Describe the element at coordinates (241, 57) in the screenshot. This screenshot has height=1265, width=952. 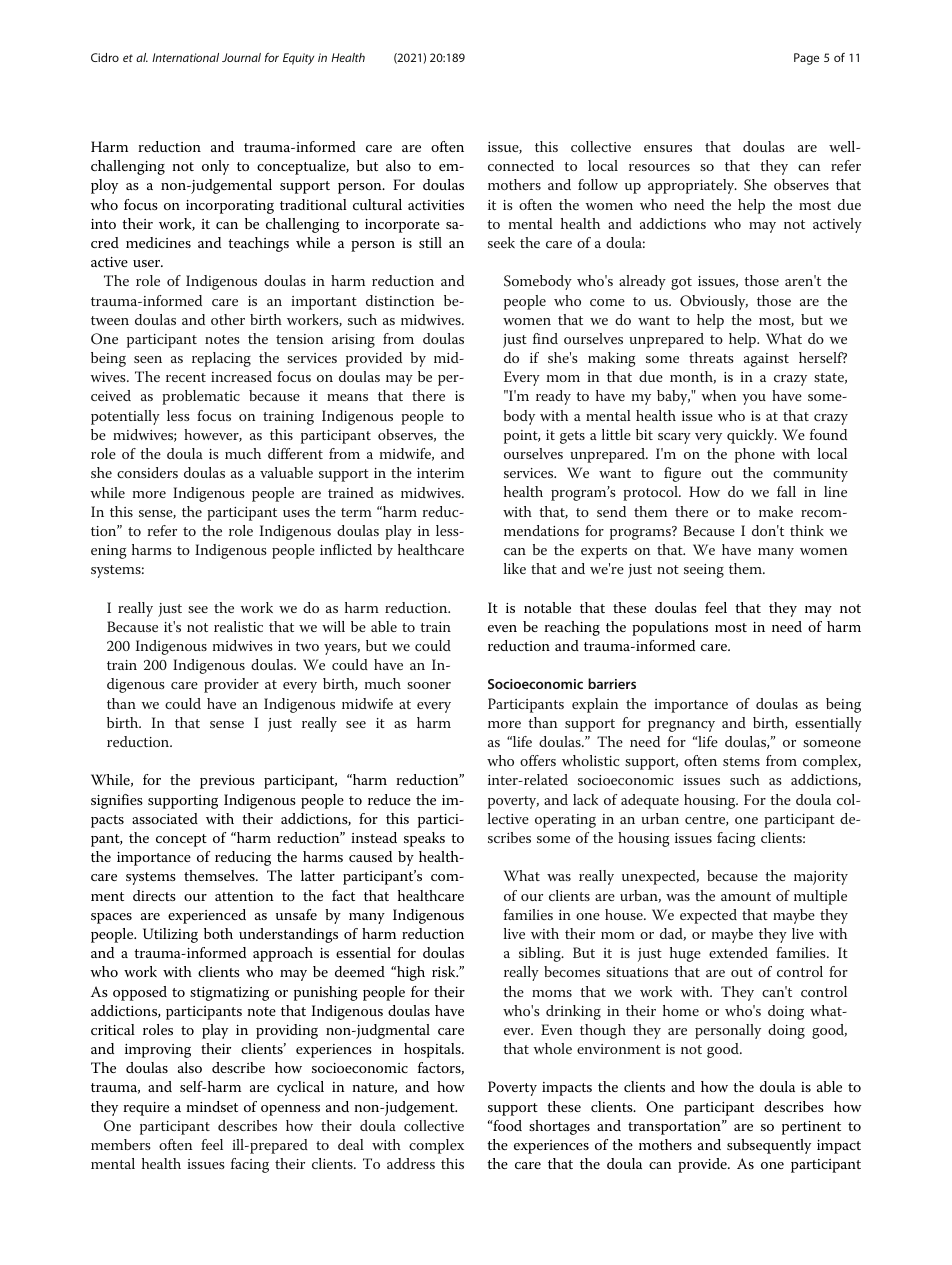
I see `Journal` at that location.
